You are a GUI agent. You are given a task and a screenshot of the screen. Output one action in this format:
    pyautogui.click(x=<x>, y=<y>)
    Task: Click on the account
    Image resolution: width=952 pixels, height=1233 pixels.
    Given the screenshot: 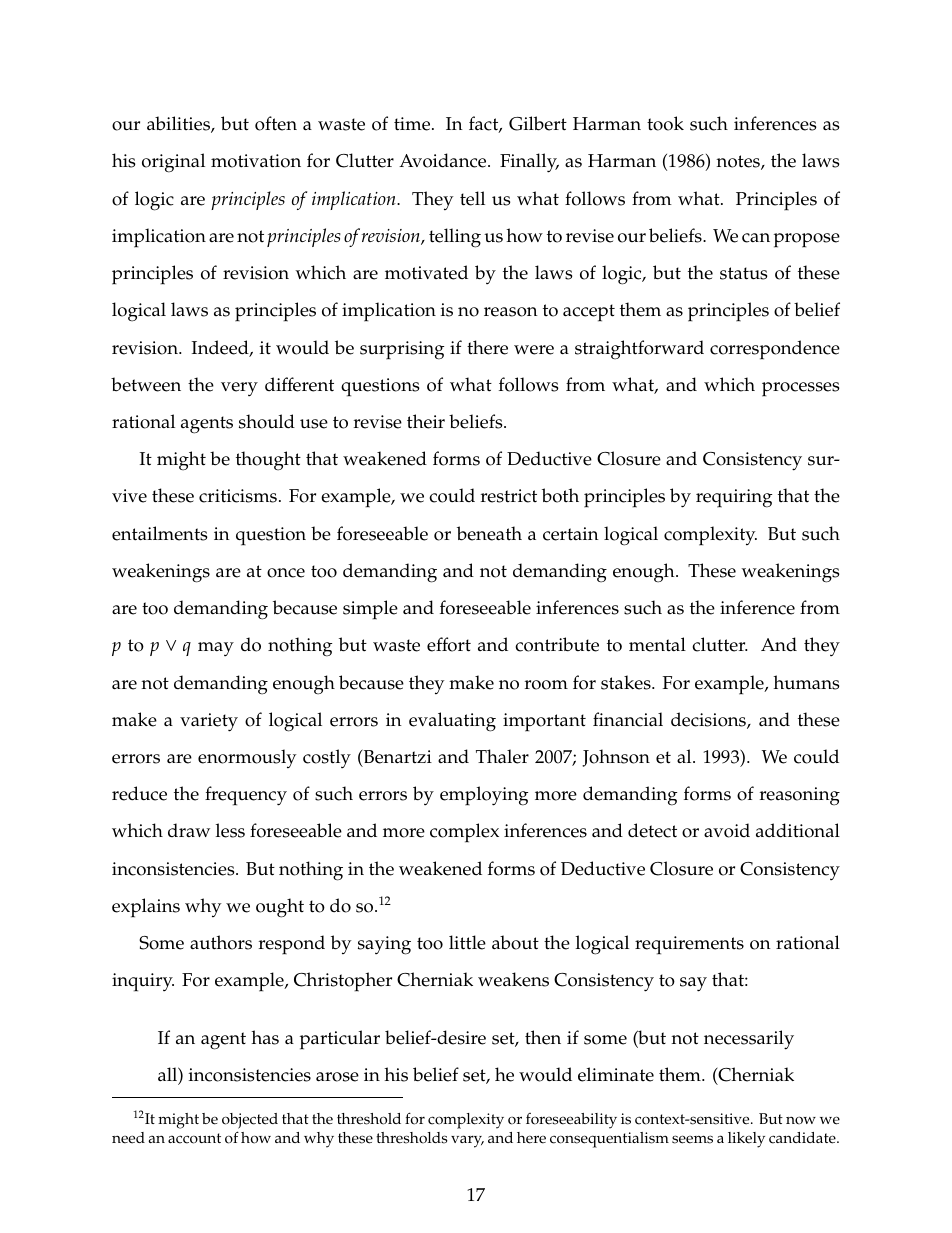 What is the action you would take?
    pyautogui.click(x=194, y=1138)
